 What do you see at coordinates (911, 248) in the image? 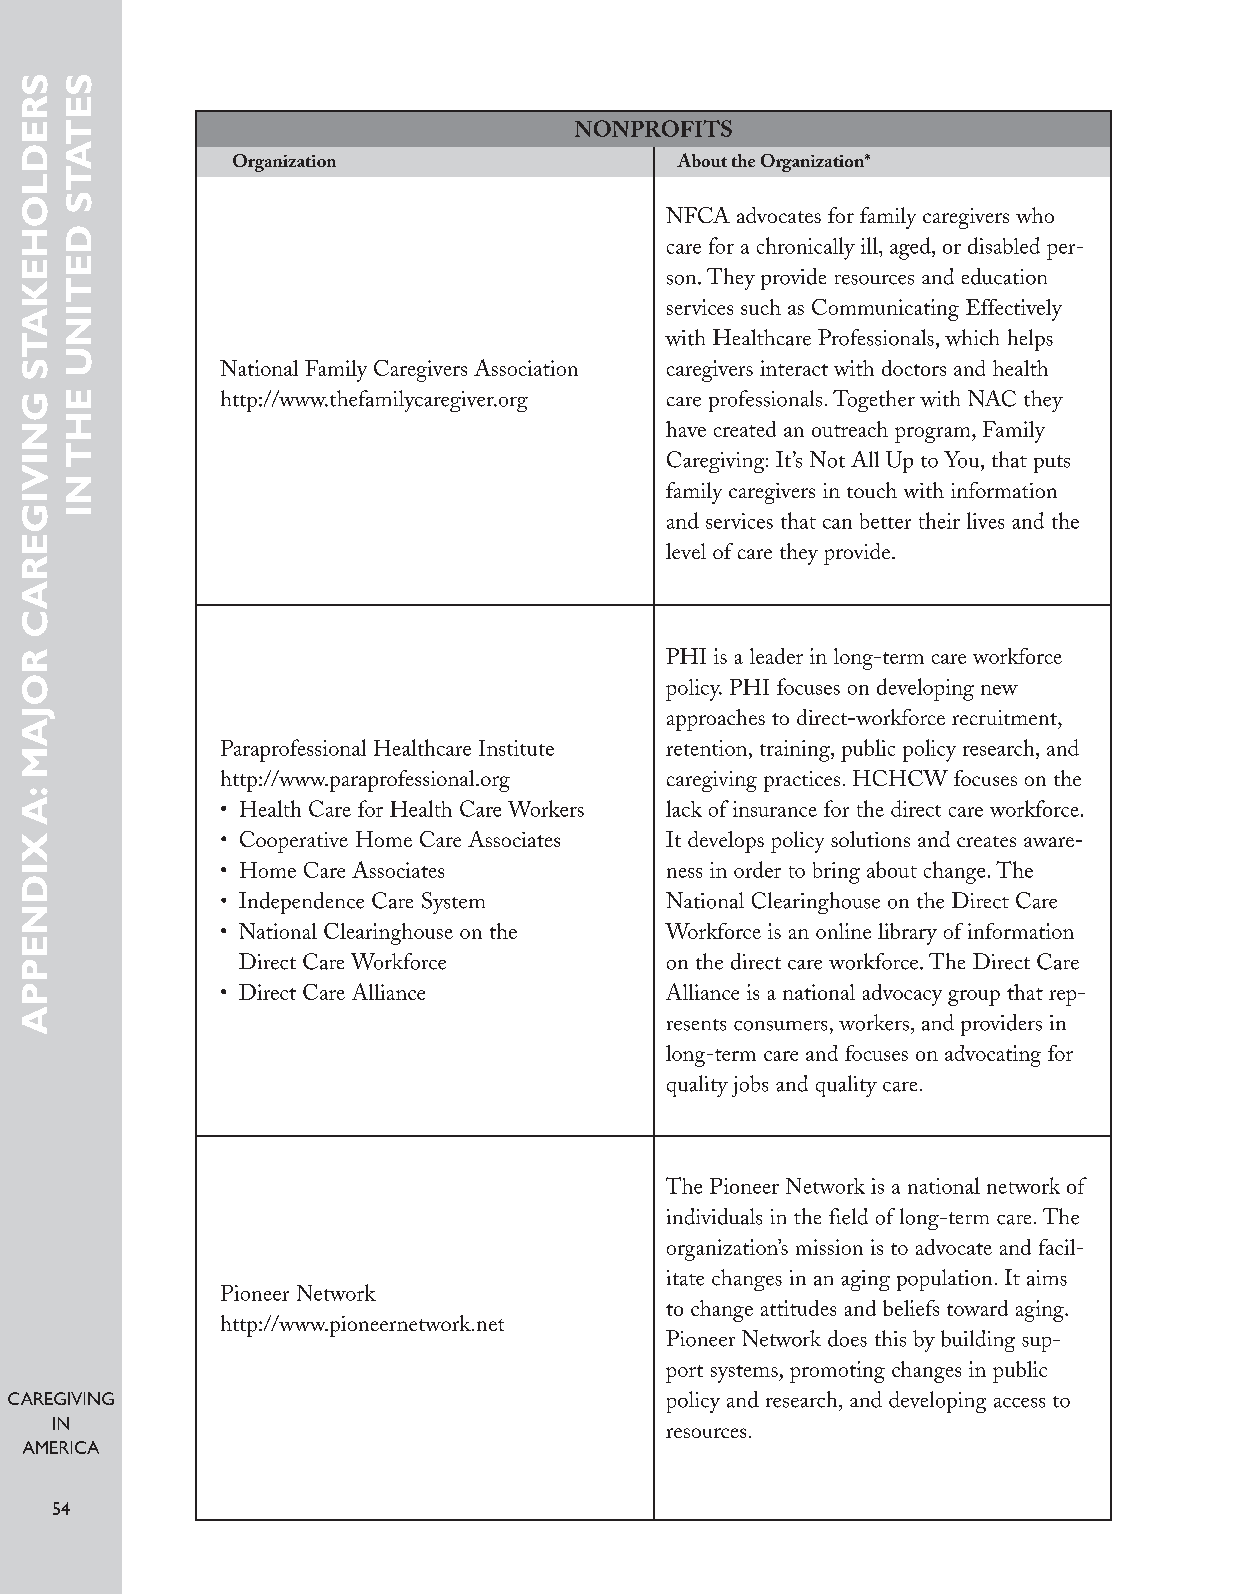
I see `aged` at bounding box center [911, 248].
